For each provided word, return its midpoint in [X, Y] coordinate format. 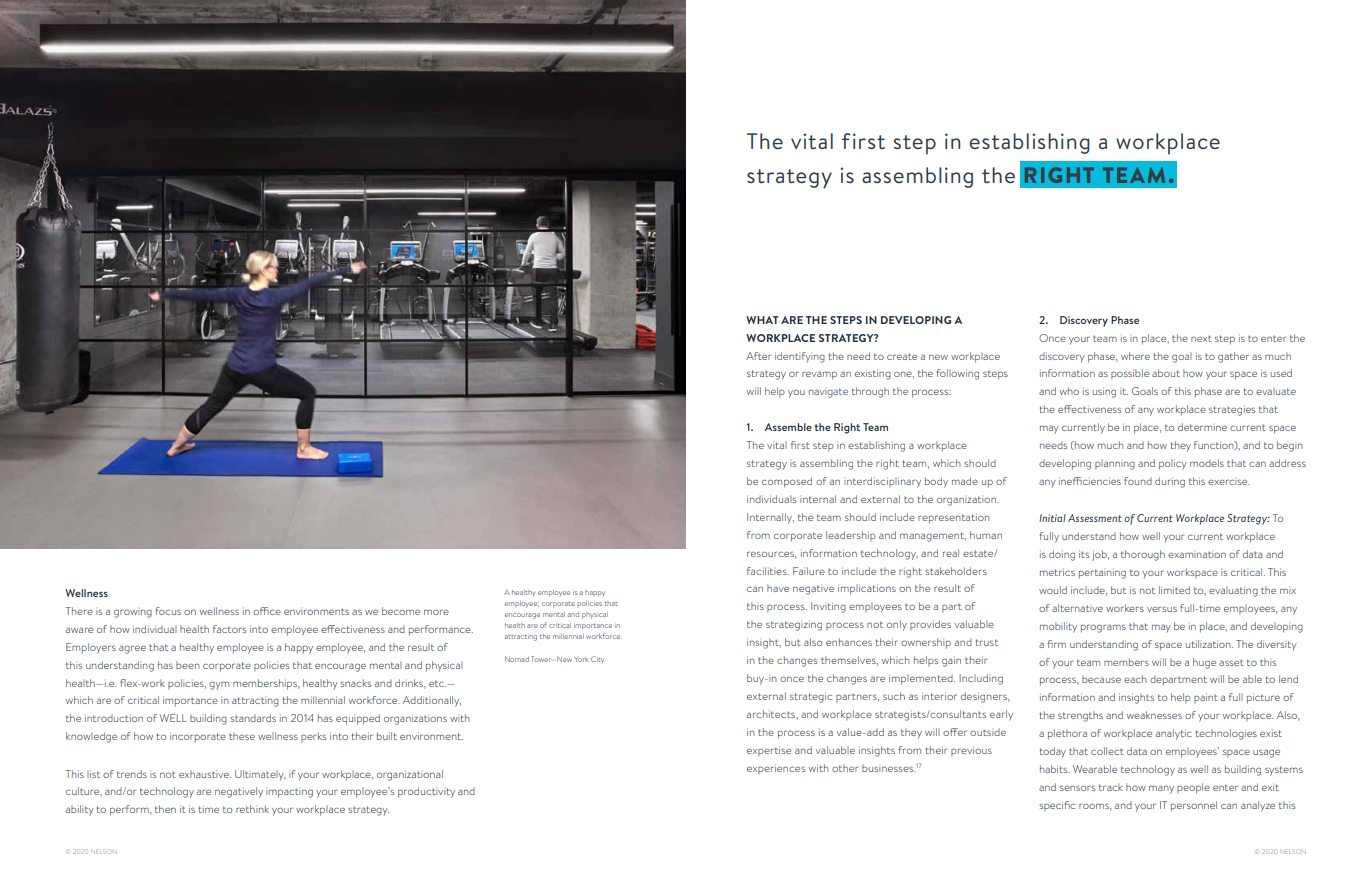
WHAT [762, 320]
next [1201, 338]
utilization [1209, 644]
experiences [776, 769]
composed [787, 482]
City [597, 659]
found [1138, 481]
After [758, 356]
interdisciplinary [882, 482]
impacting [289, 793]
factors [229, 629]
